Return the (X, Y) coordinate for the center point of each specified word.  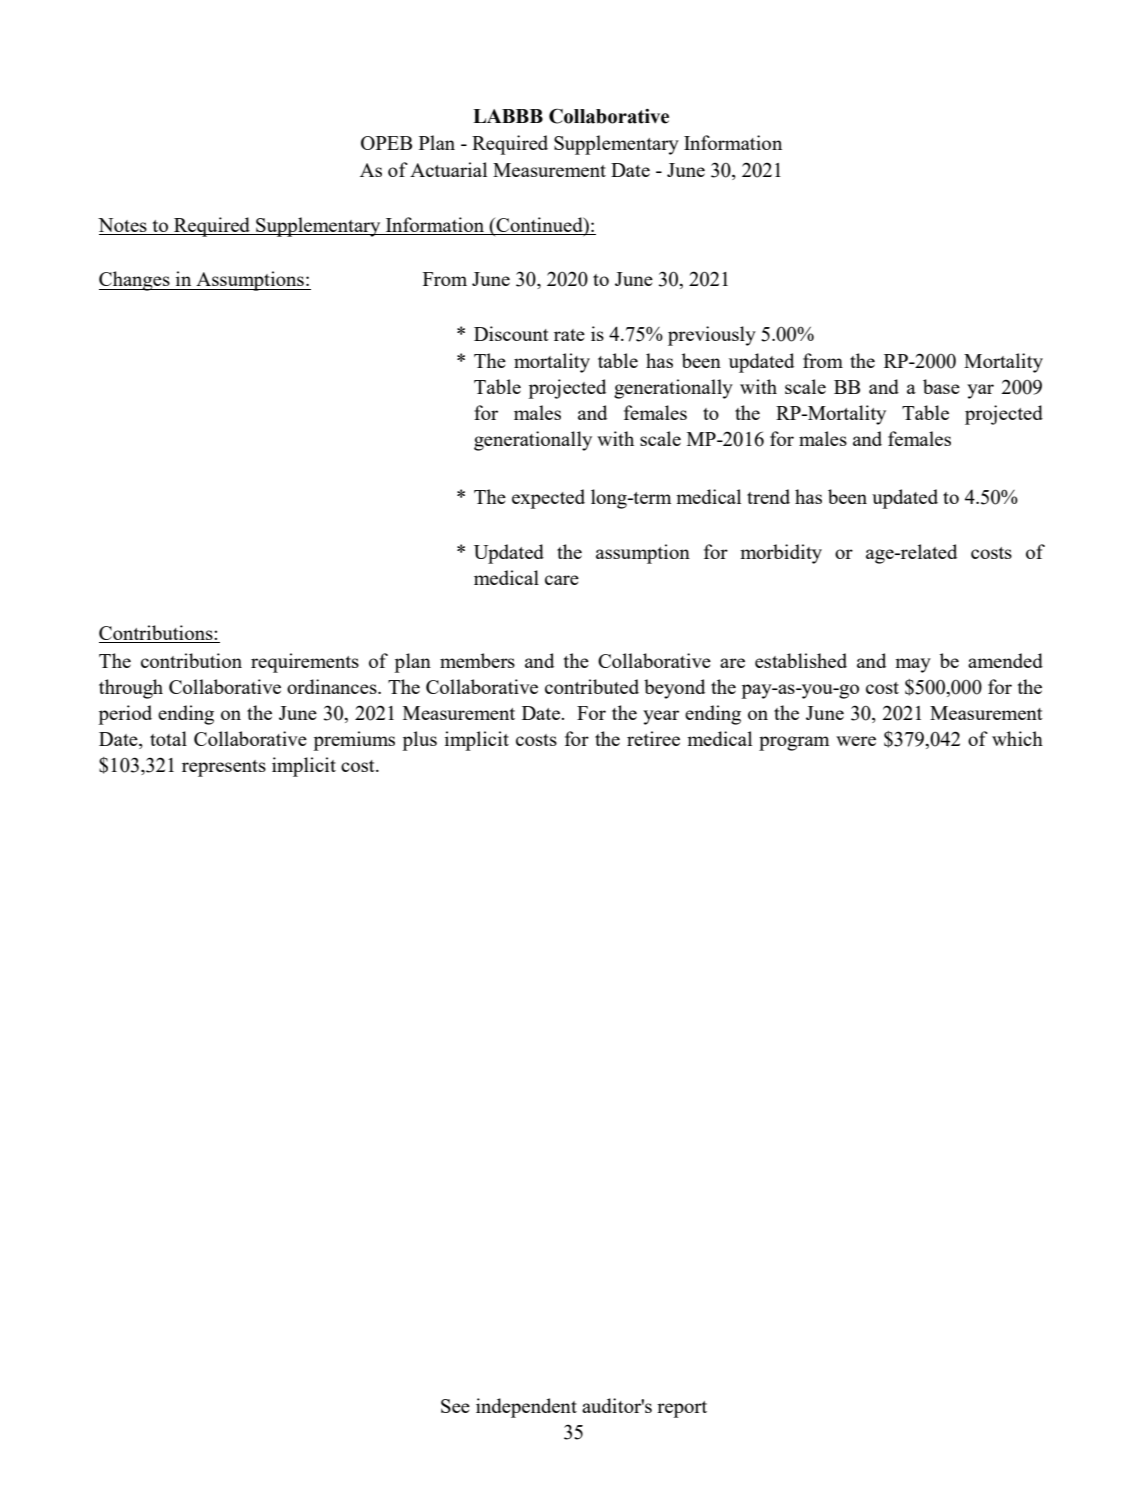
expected (548, 499)
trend (768, 496)
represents (224, 768)
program (794, 743)
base (941, 386)
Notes (123, 226)
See (455, 1406)
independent (526, 1408)
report (682, 1409)
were (856, 741)
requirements (305, 663)
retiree (653, 738)
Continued (540, 226)
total (168, 738)
